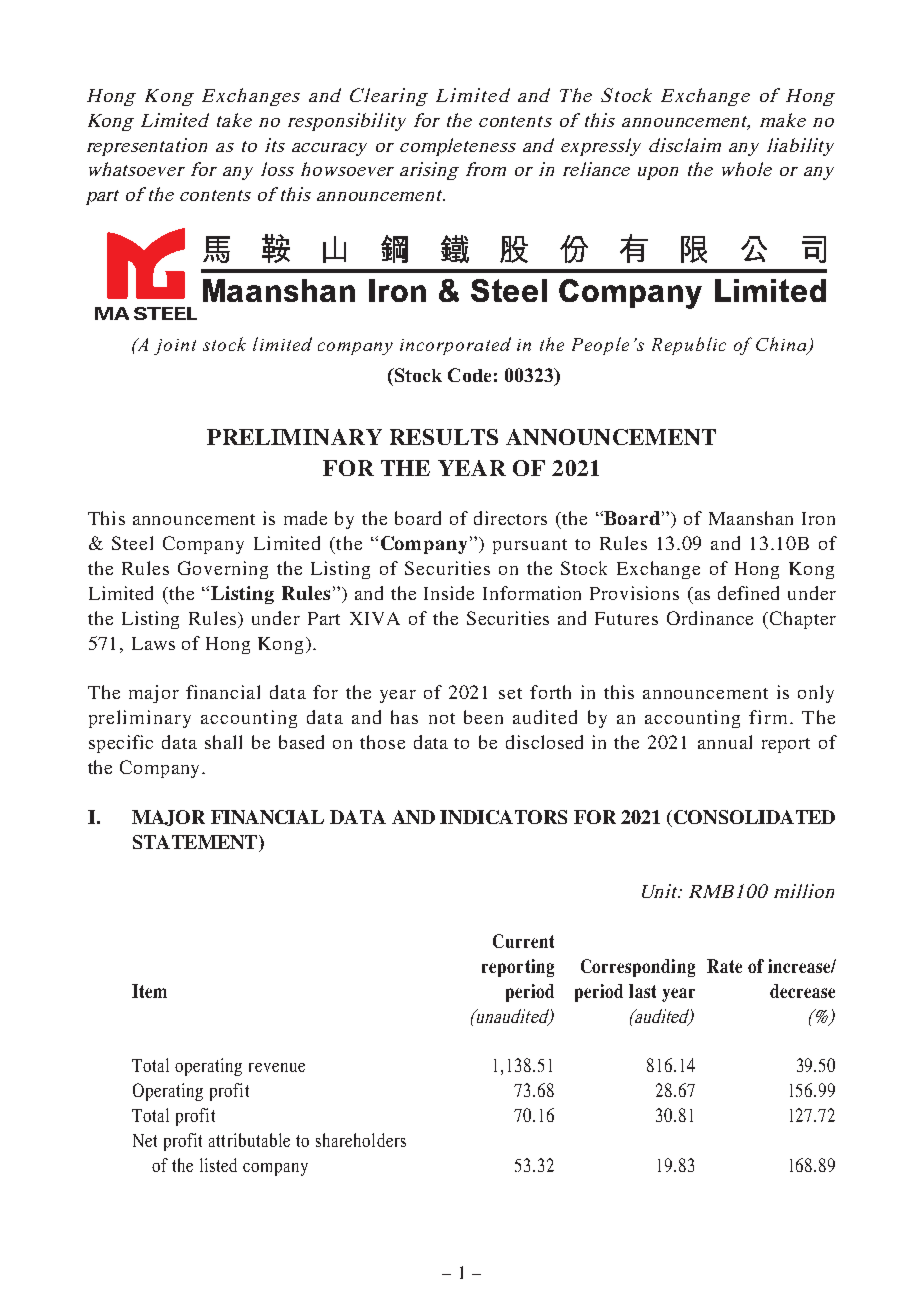  Describe the element at coordinates (218, 1165) in the page. I see `listed` at that location.
